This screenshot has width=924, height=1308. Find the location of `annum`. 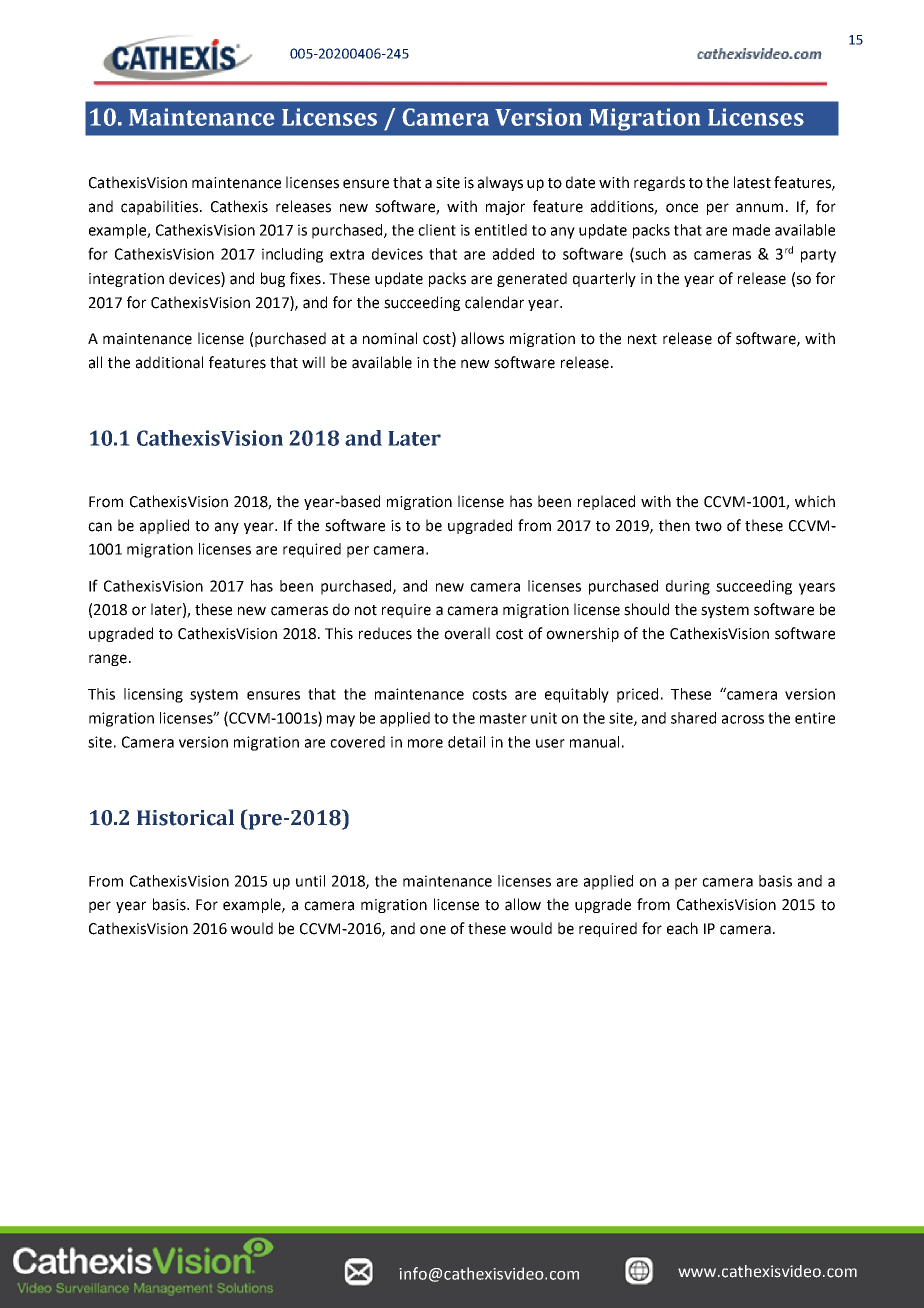

annum is located at coordinates (759, 208).
